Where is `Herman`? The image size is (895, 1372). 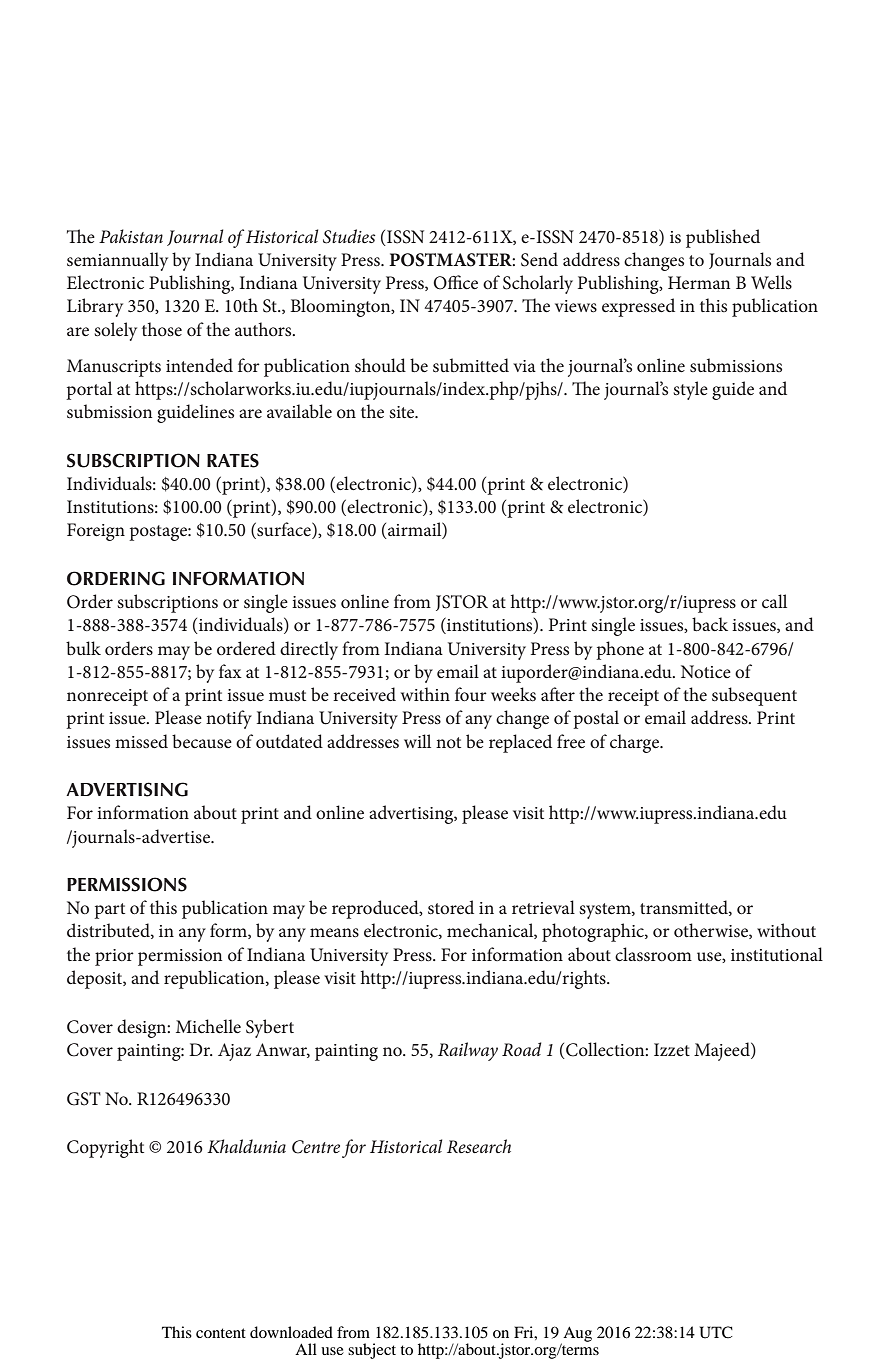 Herman is located at coordinates (699, 283).
